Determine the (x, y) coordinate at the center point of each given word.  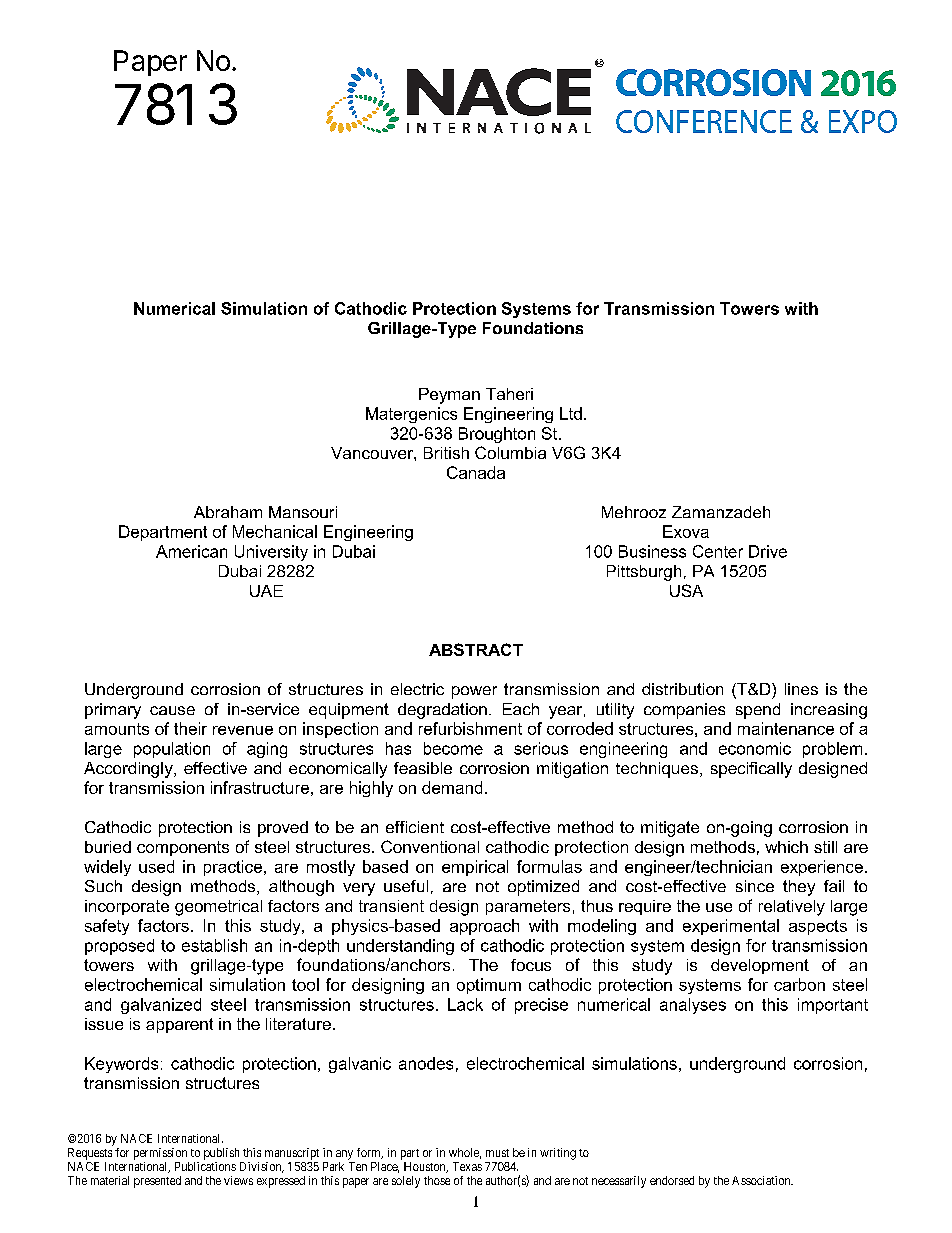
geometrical (218, 908)
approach (484, 927)
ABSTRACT (476, 649)
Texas (467, 1166)
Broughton (497, 435)
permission (160, 1154)
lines (801, 689)
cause (172, 710)
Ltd (571, 413)
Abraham (228, 512)
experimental (731, 927)
